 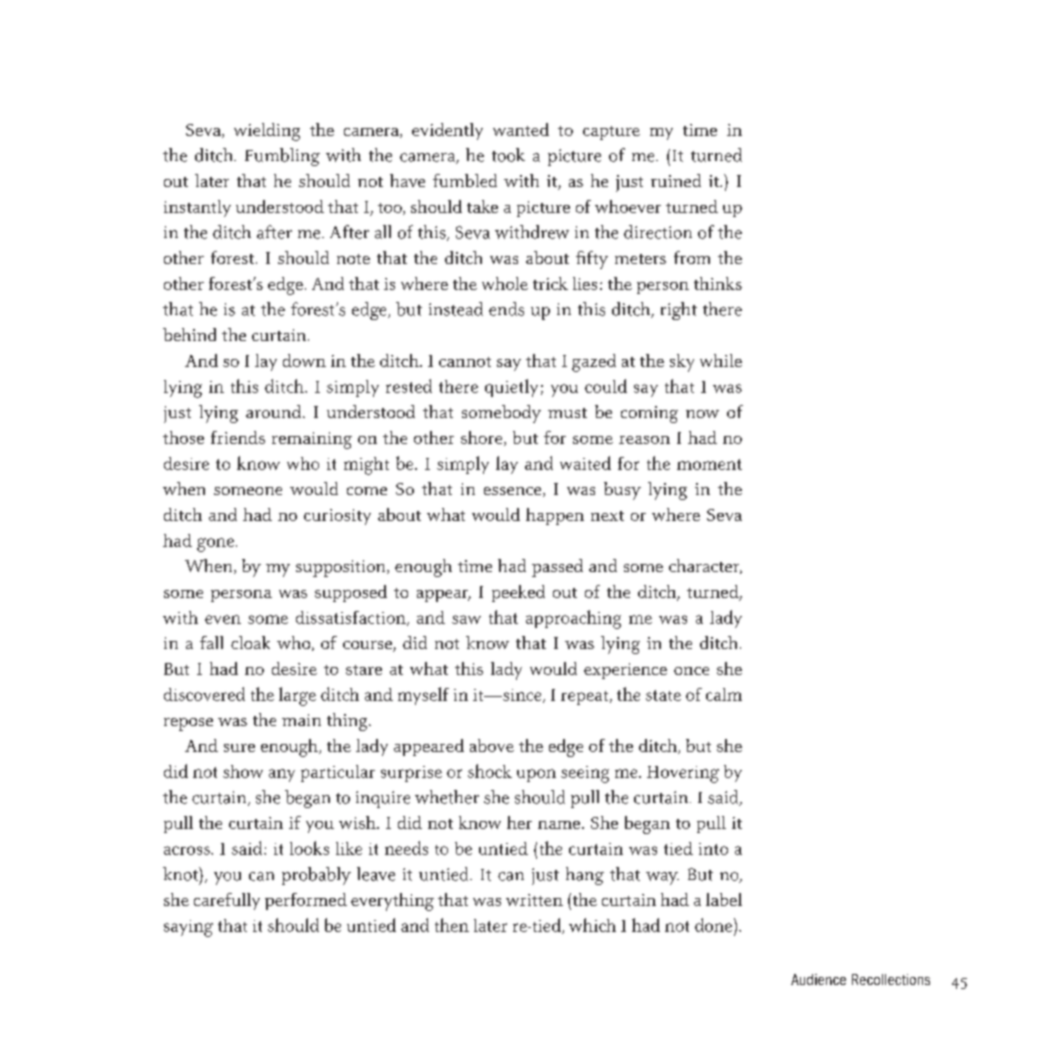 I want to click on repeat, so click(x=586, y=698).
